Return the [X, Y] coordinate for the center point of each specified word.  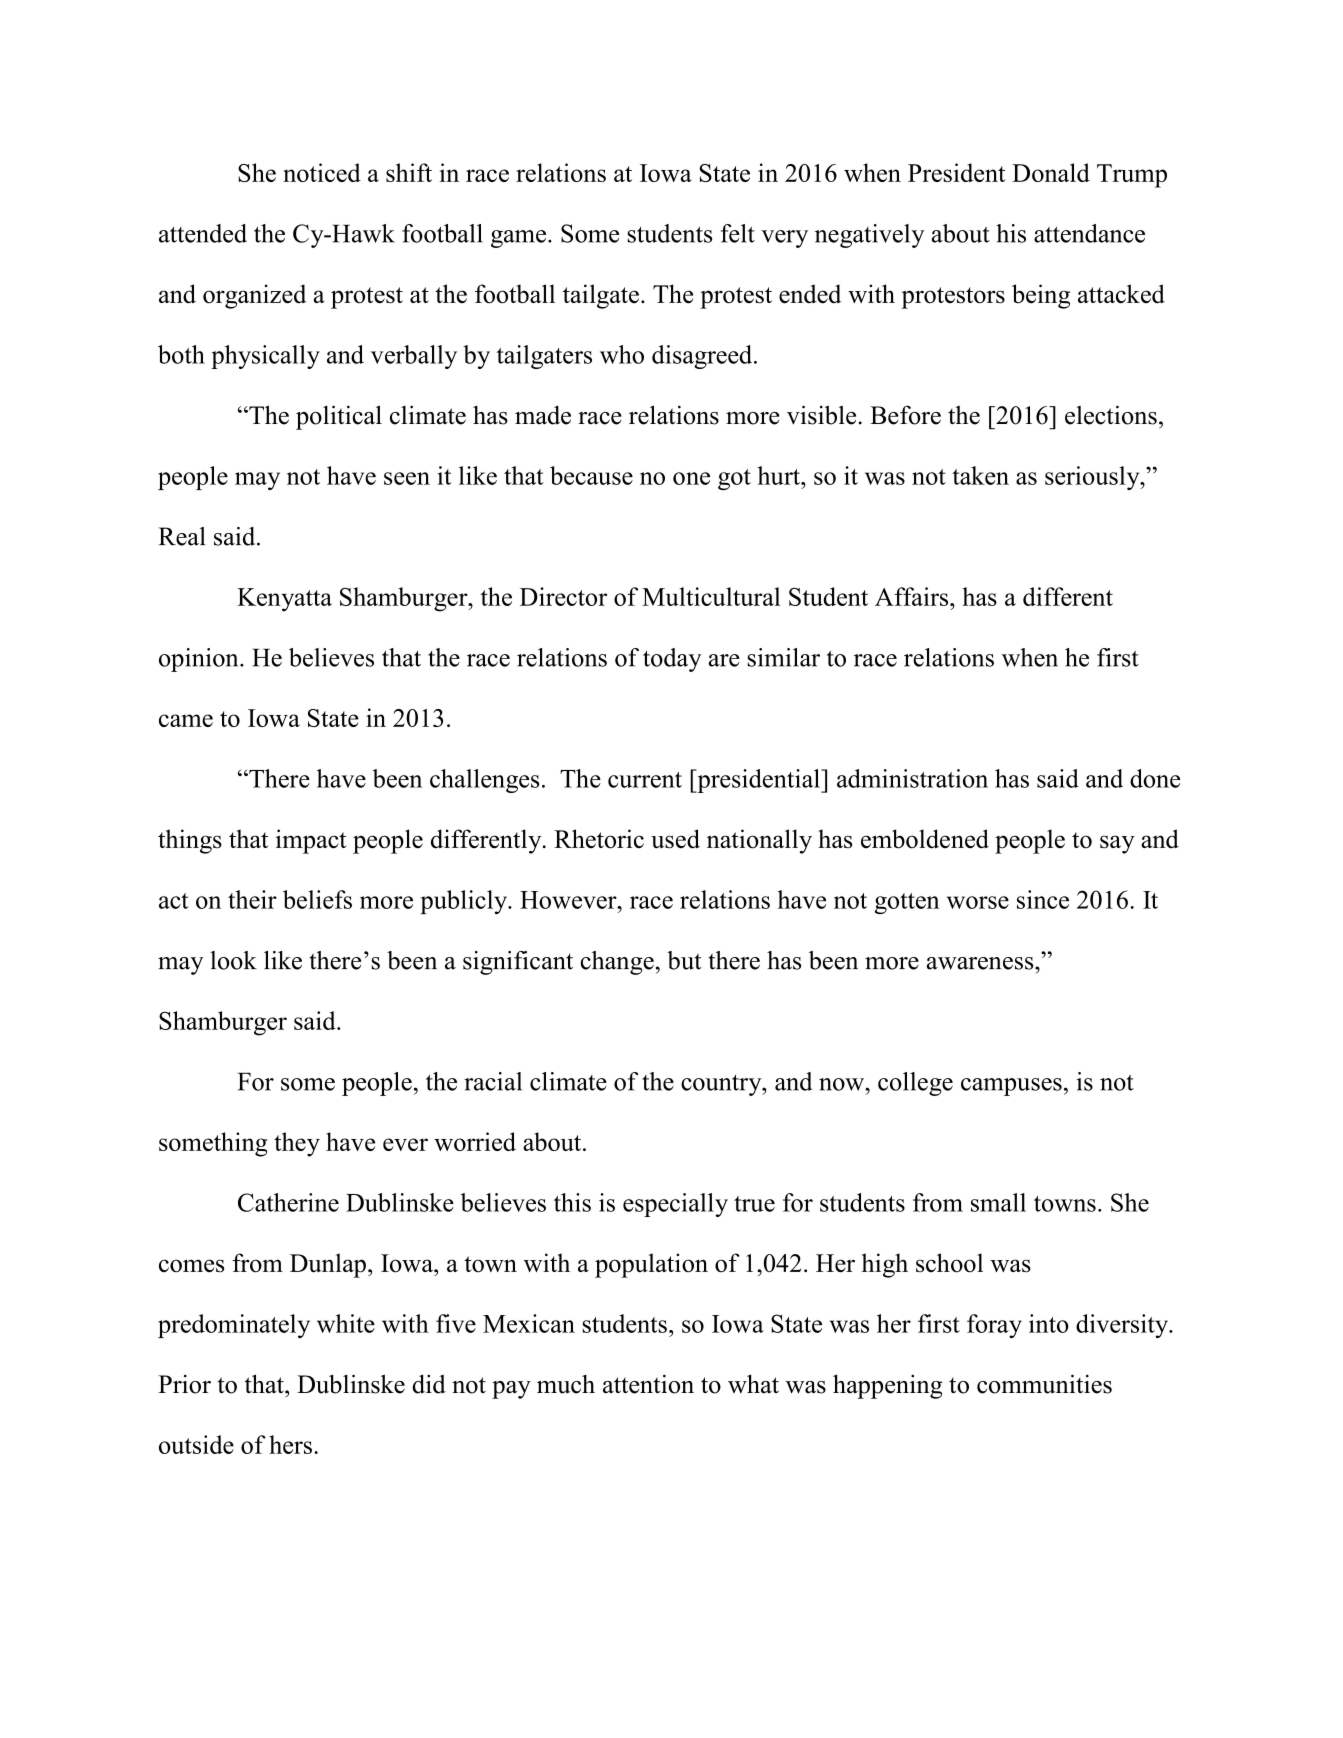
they [297, 1144]
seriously [1093, 478]
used [675, 839]
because [591, 475]
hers [290, 1444]
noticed [322, 172]
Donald [1051, 172]
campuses [1011, 1087]
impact [311, 841]
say [1117, 844]
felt [738, 233]
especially [675, 1205]
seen [407, 478]
